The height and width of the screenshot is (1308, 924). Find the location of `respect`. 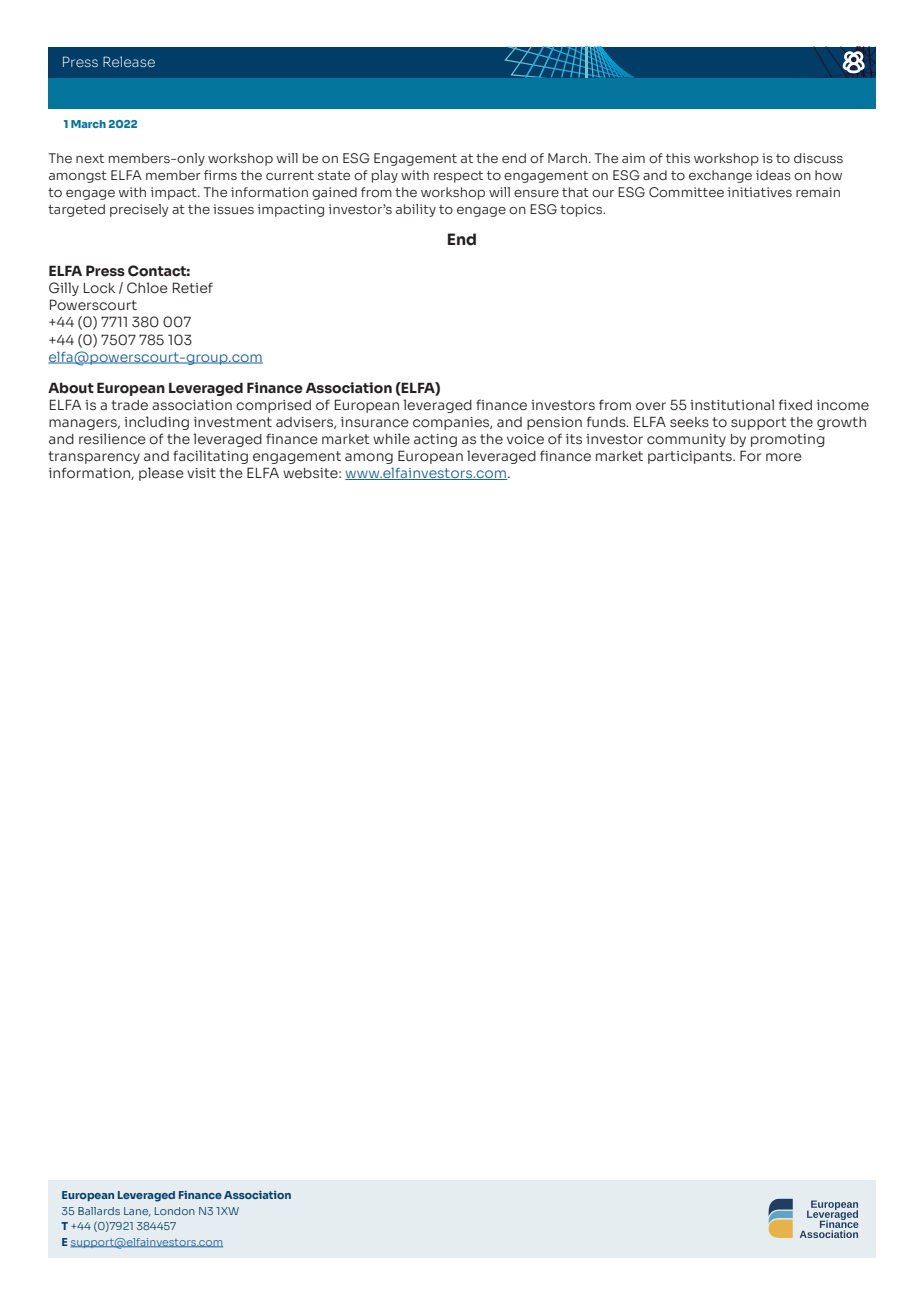

respect is located at coordinates (458, 177).
